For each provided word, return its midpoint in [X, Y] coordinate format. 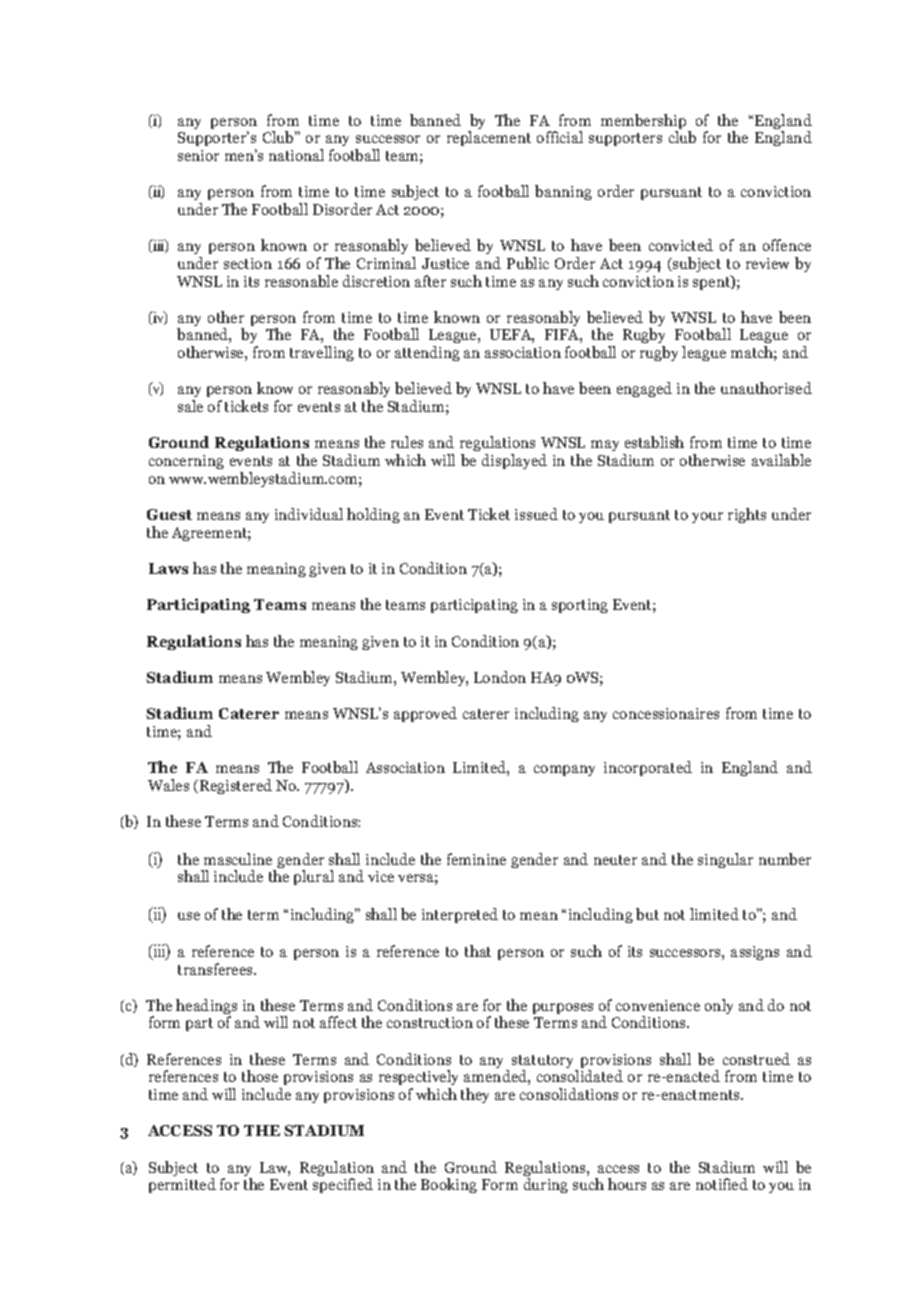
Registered [236, 786]
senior [198, 155]
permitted [182, 1185]
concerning [186, 462]
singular [725, 860]
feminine [476, 859]
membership [645, 123]
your [707, 517]
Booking [449, 1185]
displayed [514, 461]
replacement [489, 138]
